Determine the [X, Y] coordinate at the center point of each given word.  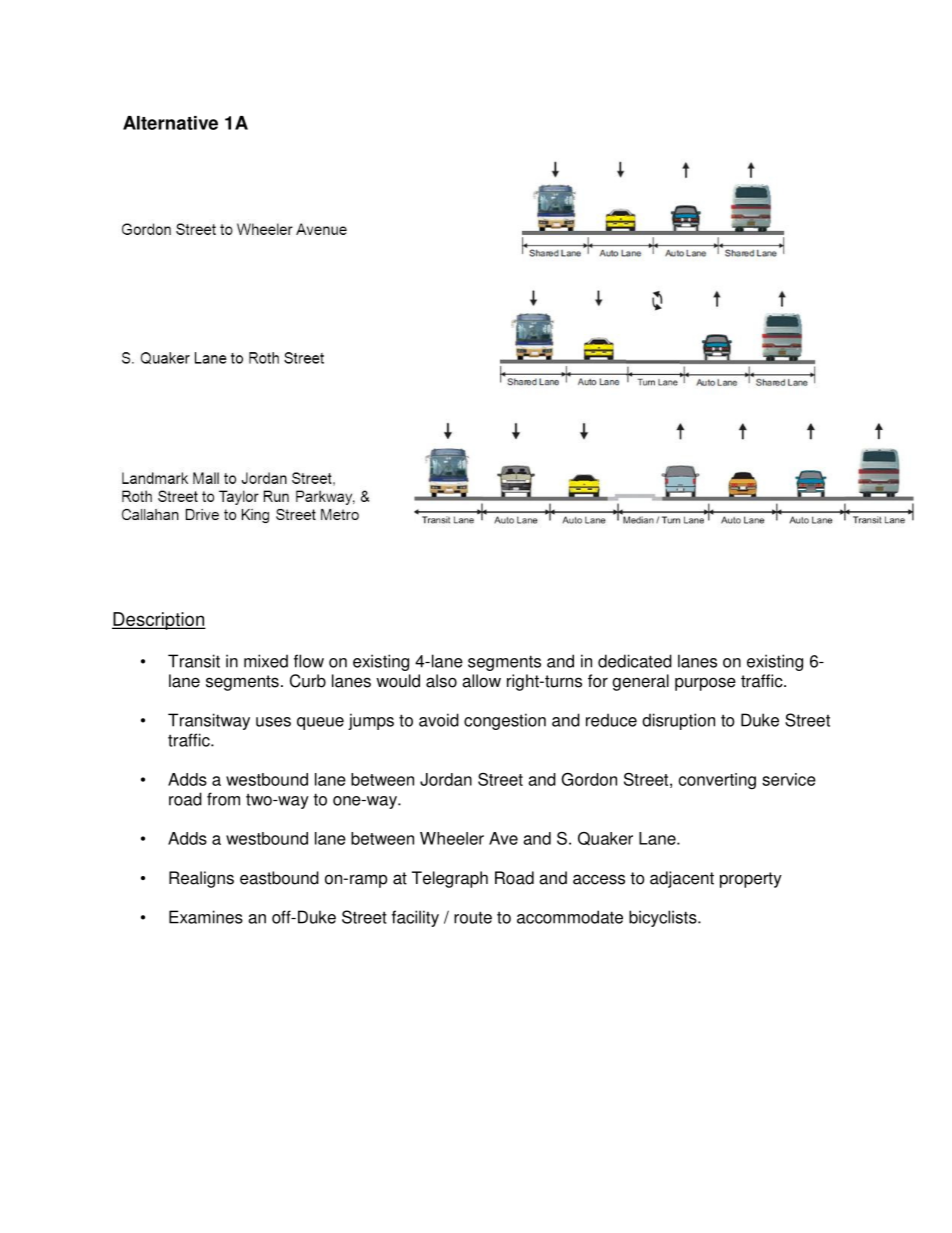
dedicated [635, 661]
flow [309, 661]
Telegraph [450, 879]
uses [273, 722]
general [640, 682]
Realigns [201, 879]
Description [159, 621]
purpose [705, 684]
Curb [308, 681]
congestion [505, 721]
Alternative [170, 123]
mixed [266, 661]
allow [481, 681]
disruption [678, 721]
